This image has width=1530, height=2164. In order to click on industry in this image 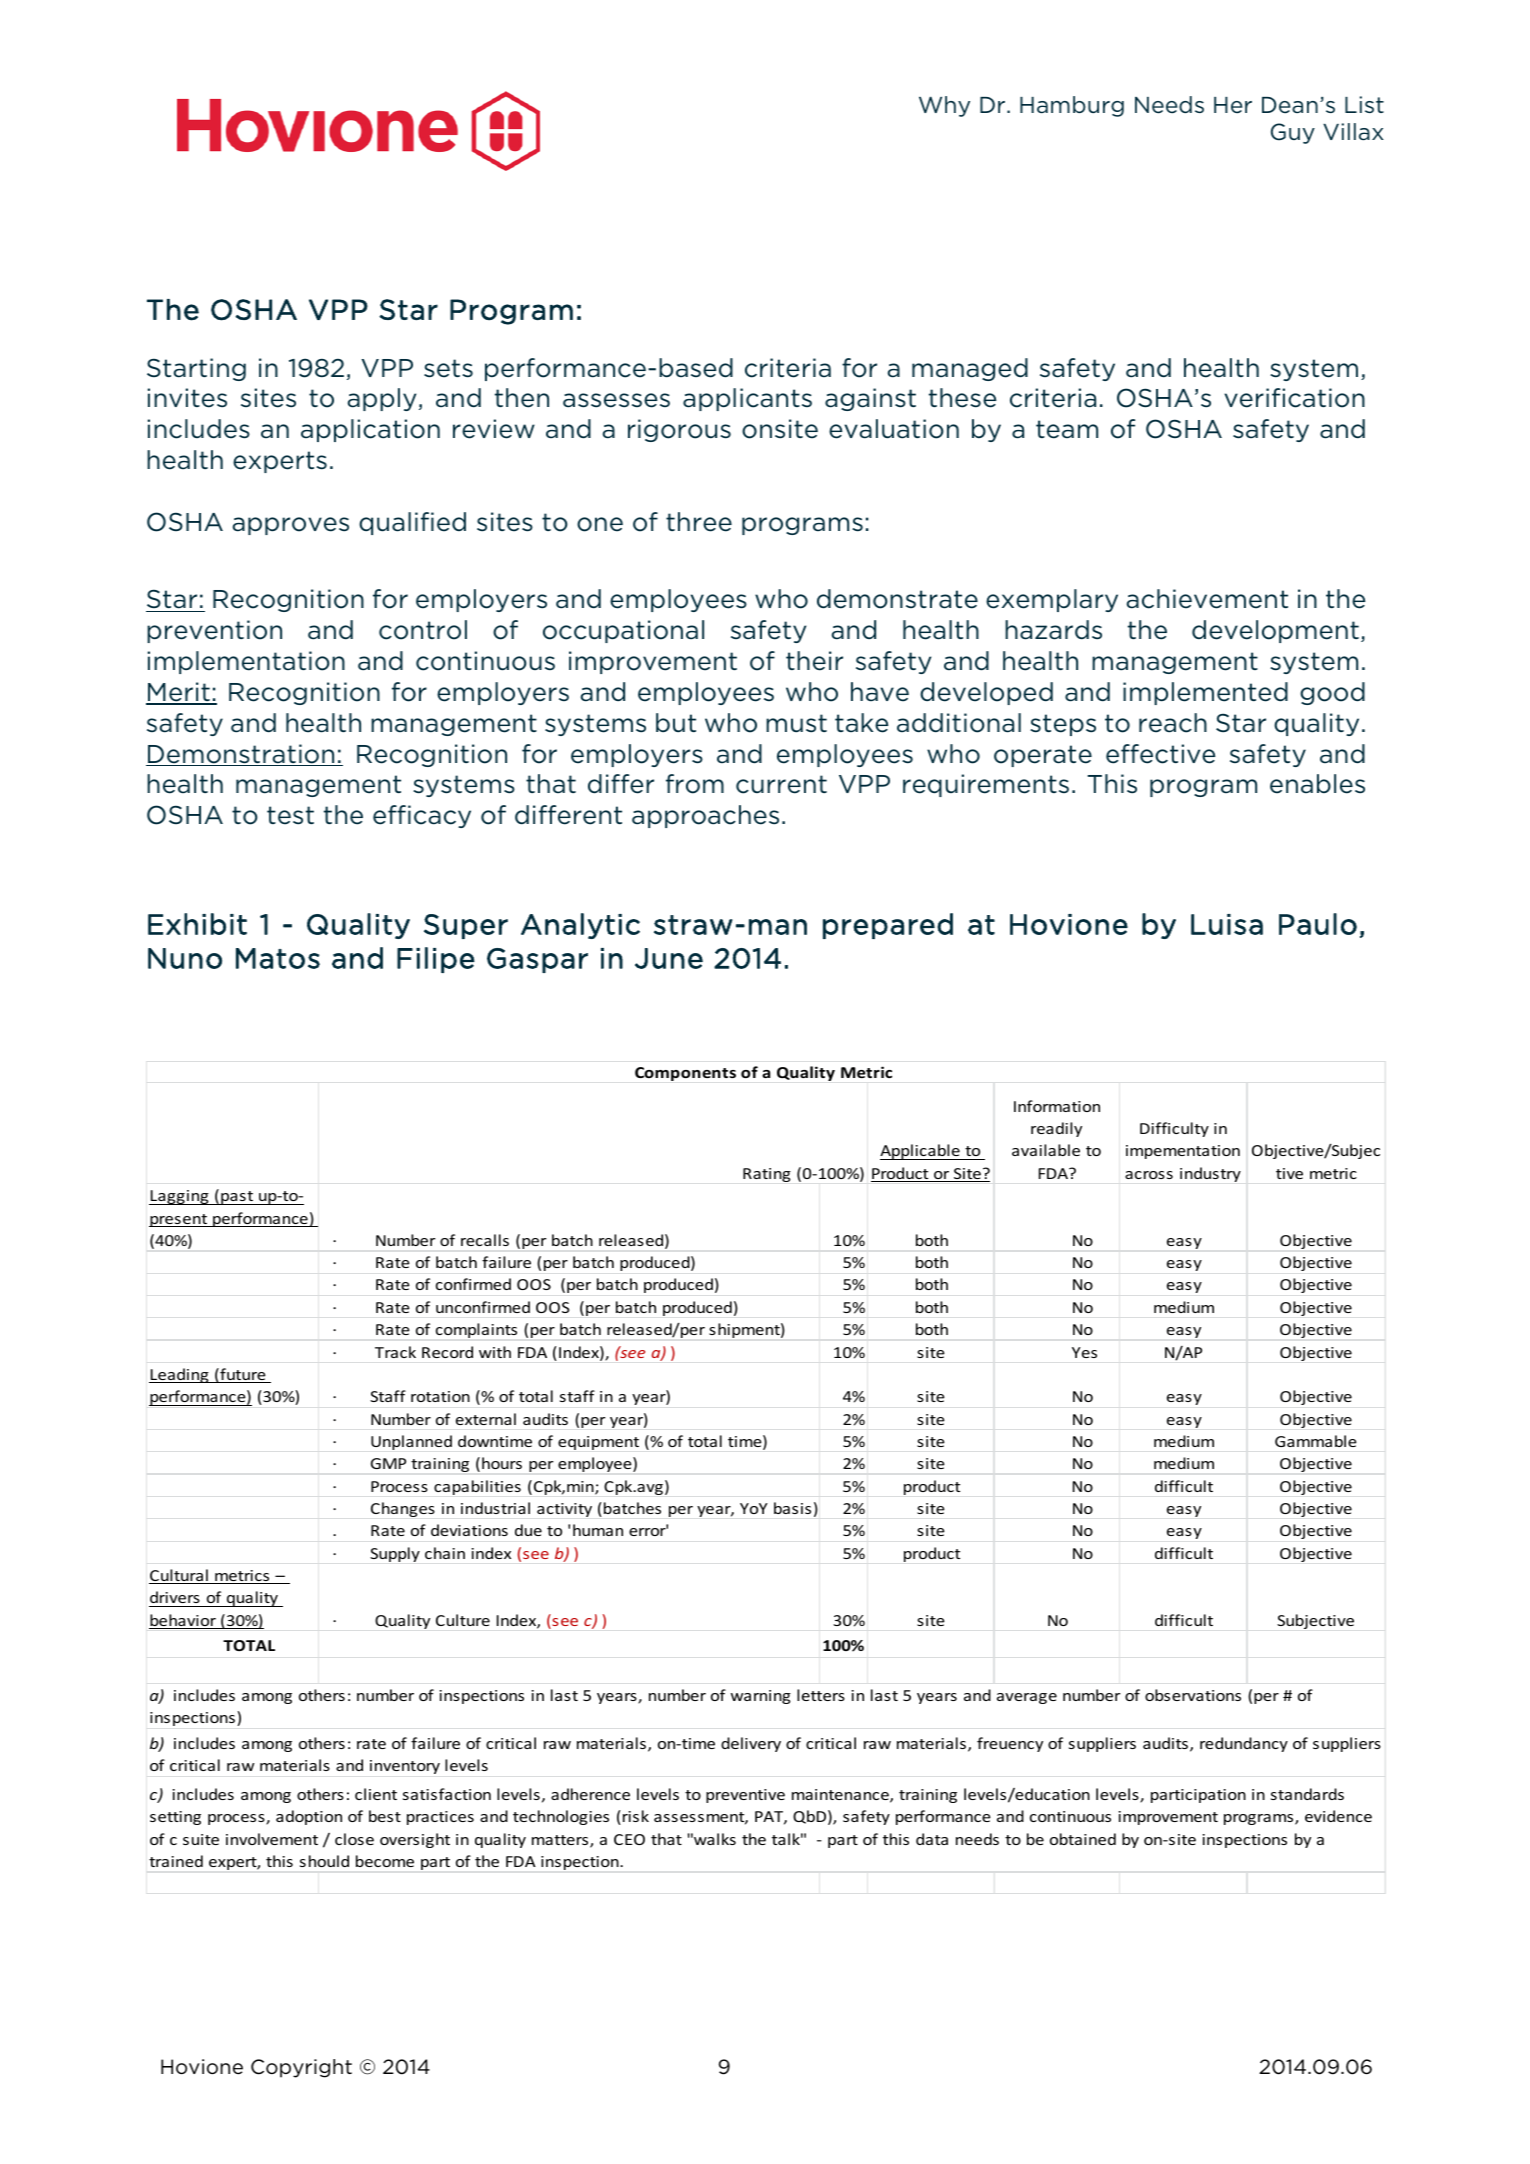, I will do `click(1210, 1174)`.
